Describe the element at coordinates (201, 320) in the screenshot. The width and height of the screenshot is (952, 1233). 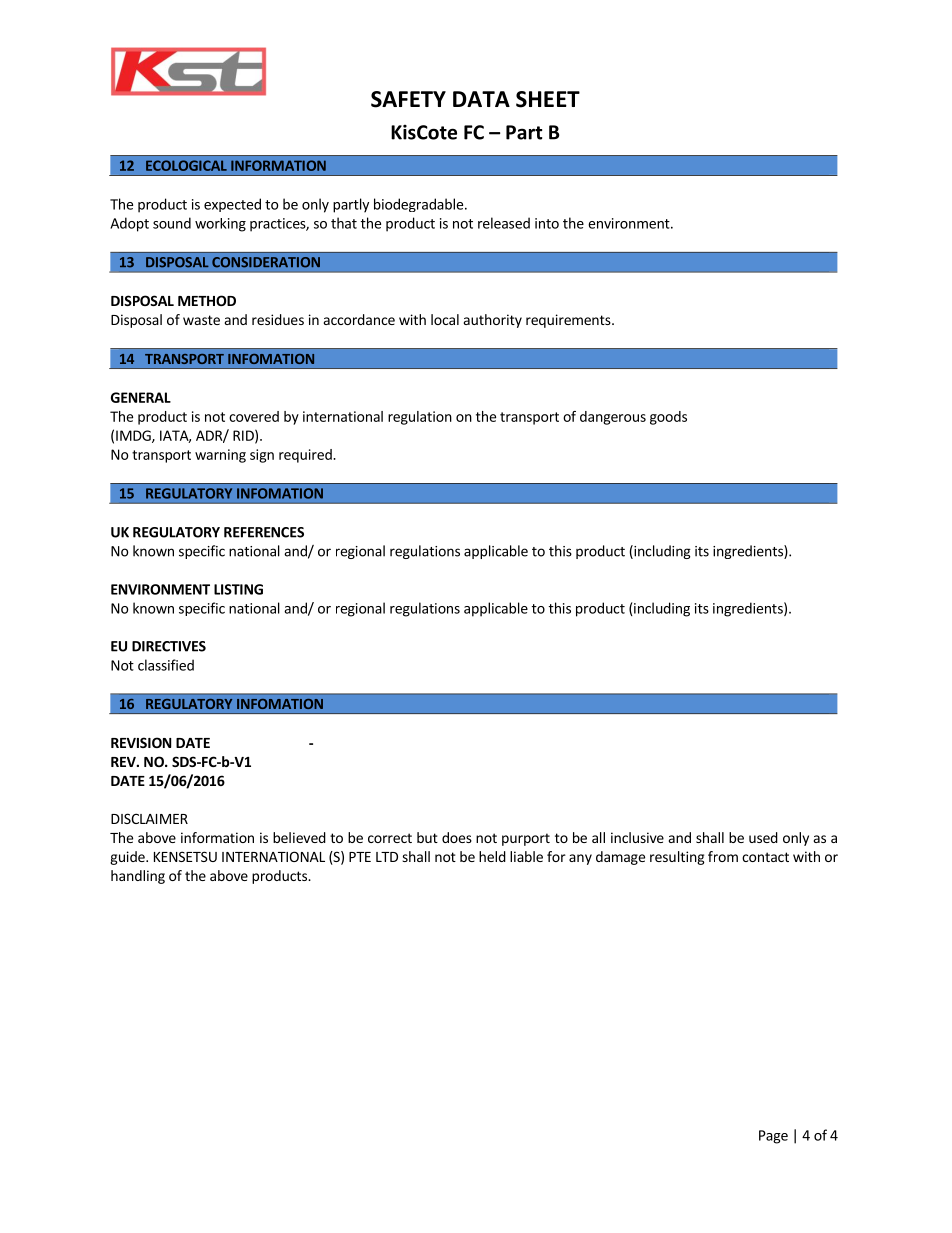
I see `waste` at that location.
